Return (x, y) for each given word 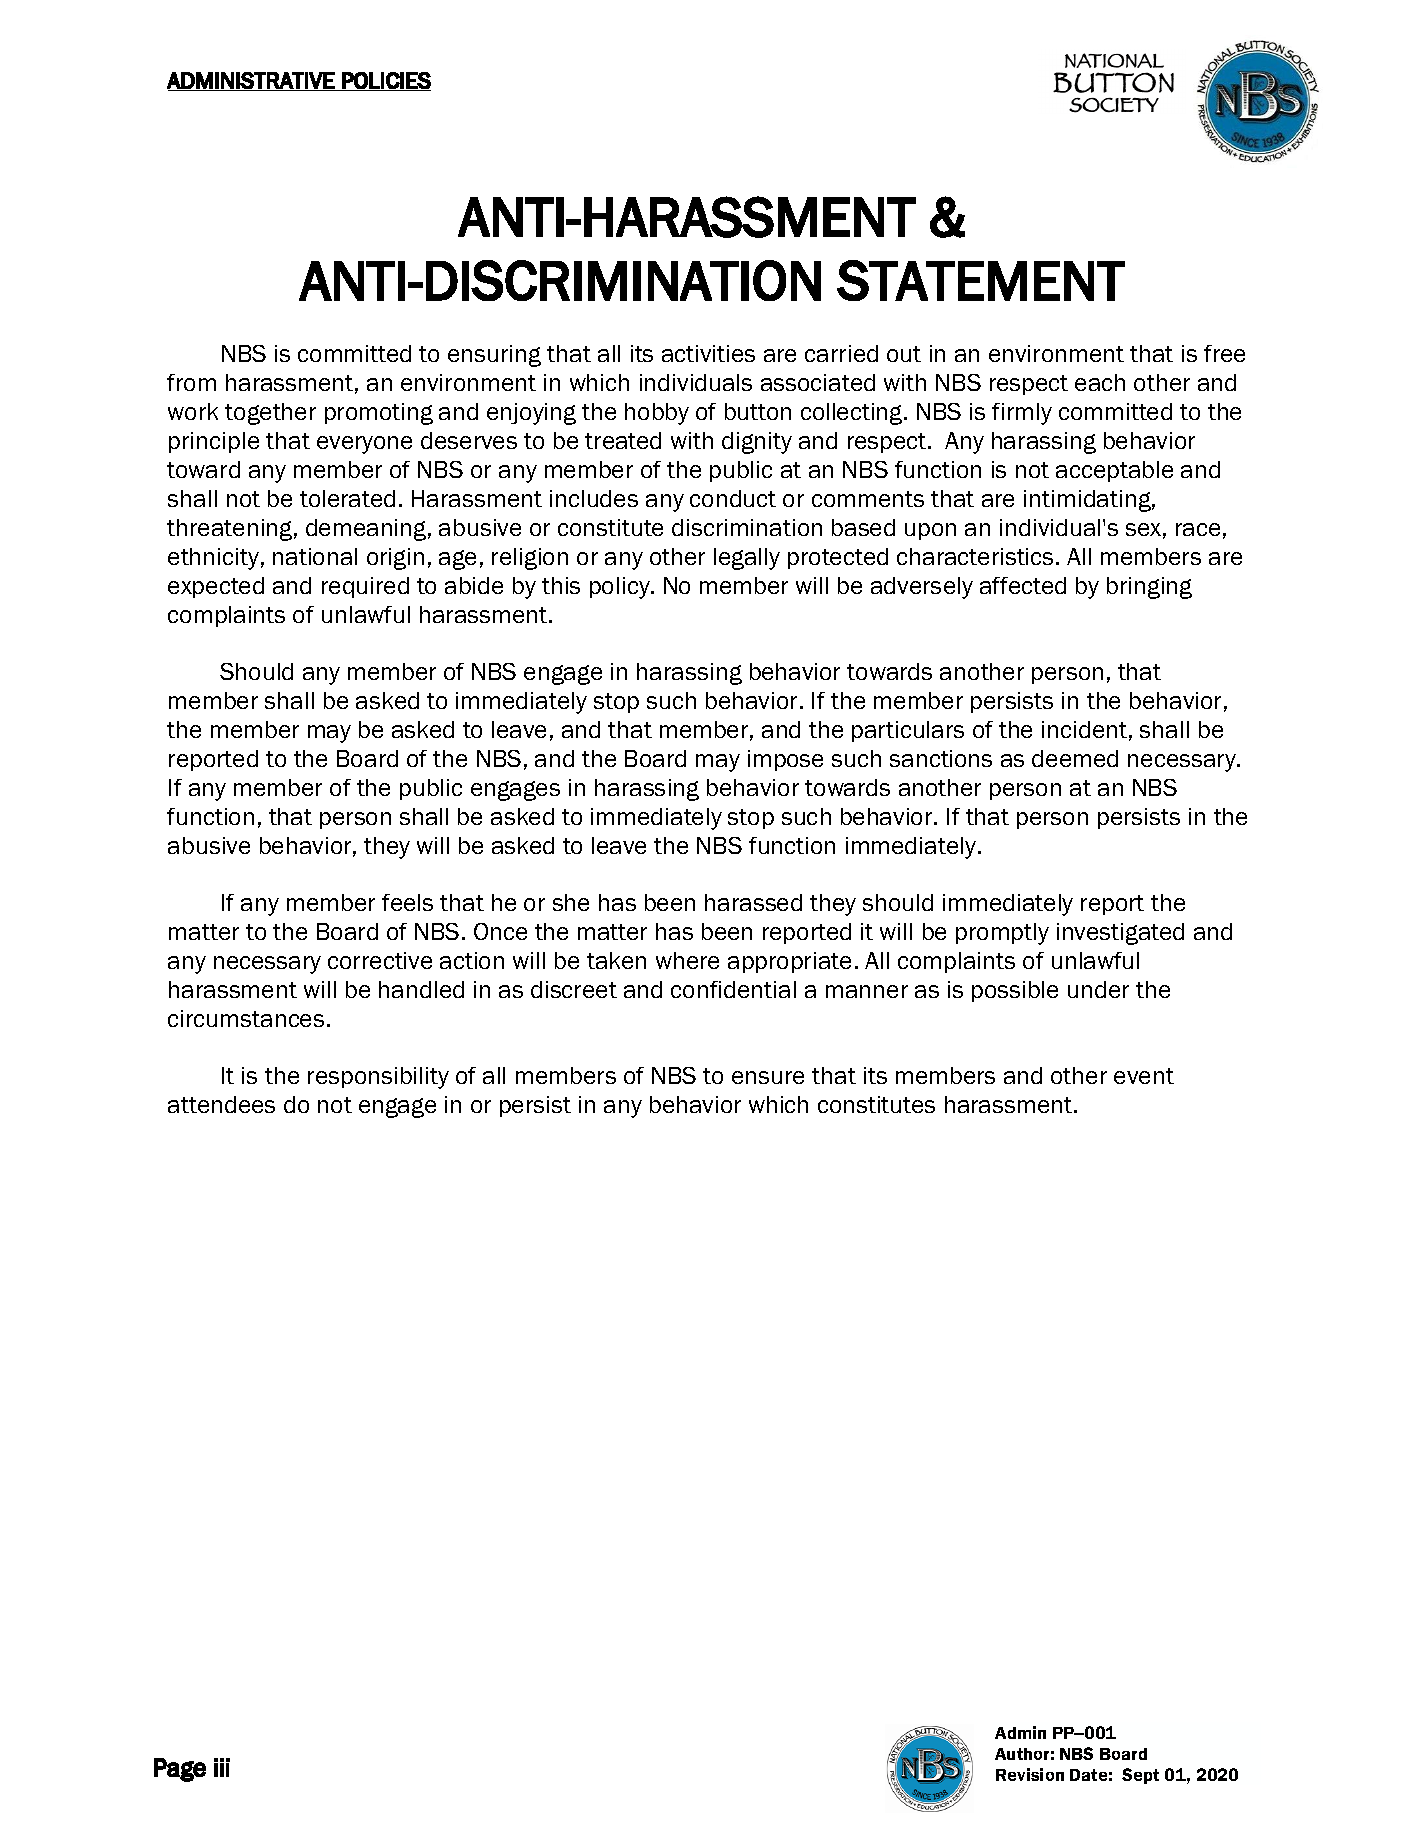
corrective (380, 960)
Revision (1030, 1774)
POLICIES (385, 81)
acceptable (1114, 471)
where (687, 960)
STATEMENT (981, 280)
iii (222, 1767)
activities (708, 353)
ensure (768, 1077)
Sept (1140, 1776)
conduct (733, 498)
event (1144, 1076)
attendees (221, 1104)
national (315, 556)
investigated (1120, 934)
